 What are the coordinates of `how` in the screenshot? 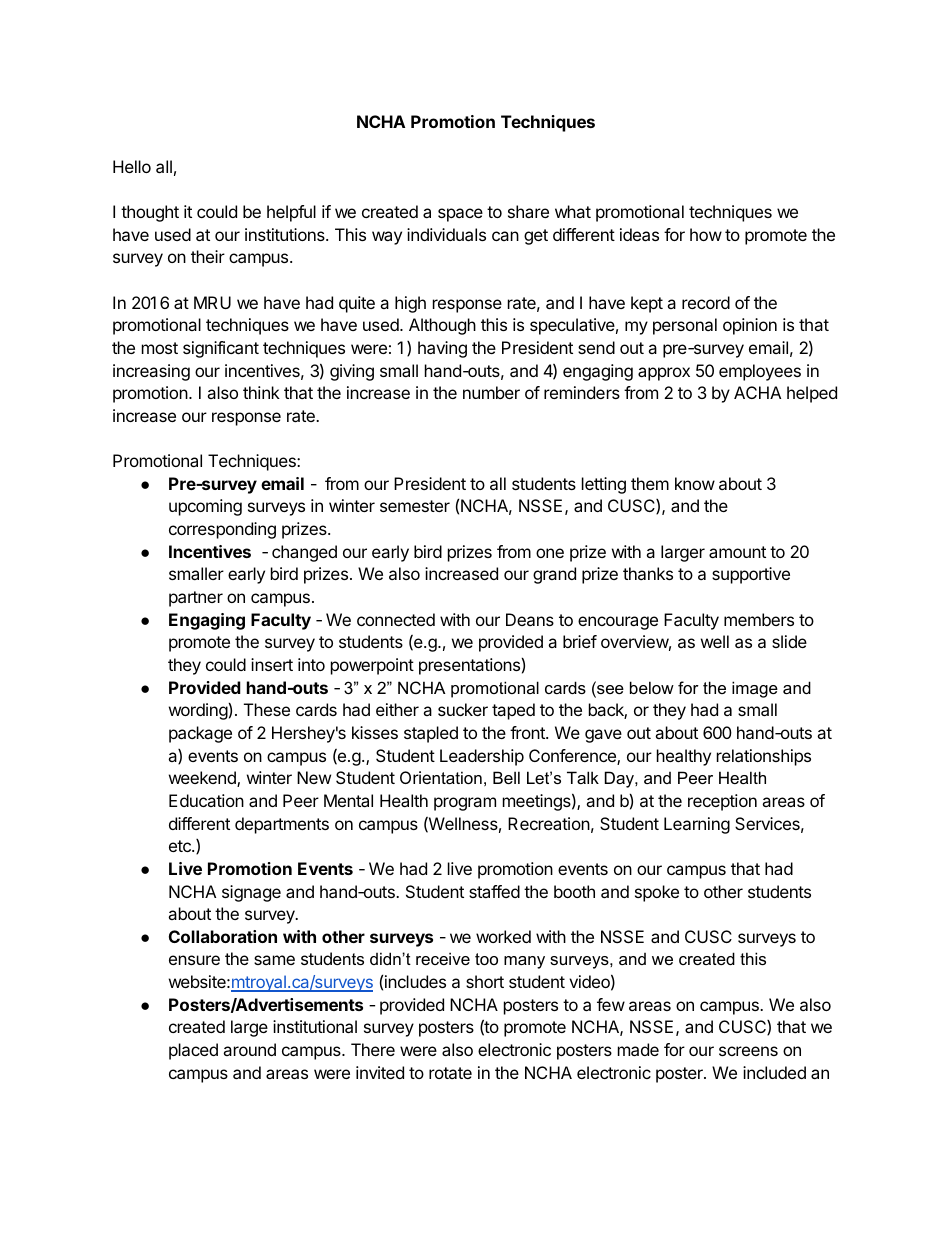 It's located at (706, 234).
